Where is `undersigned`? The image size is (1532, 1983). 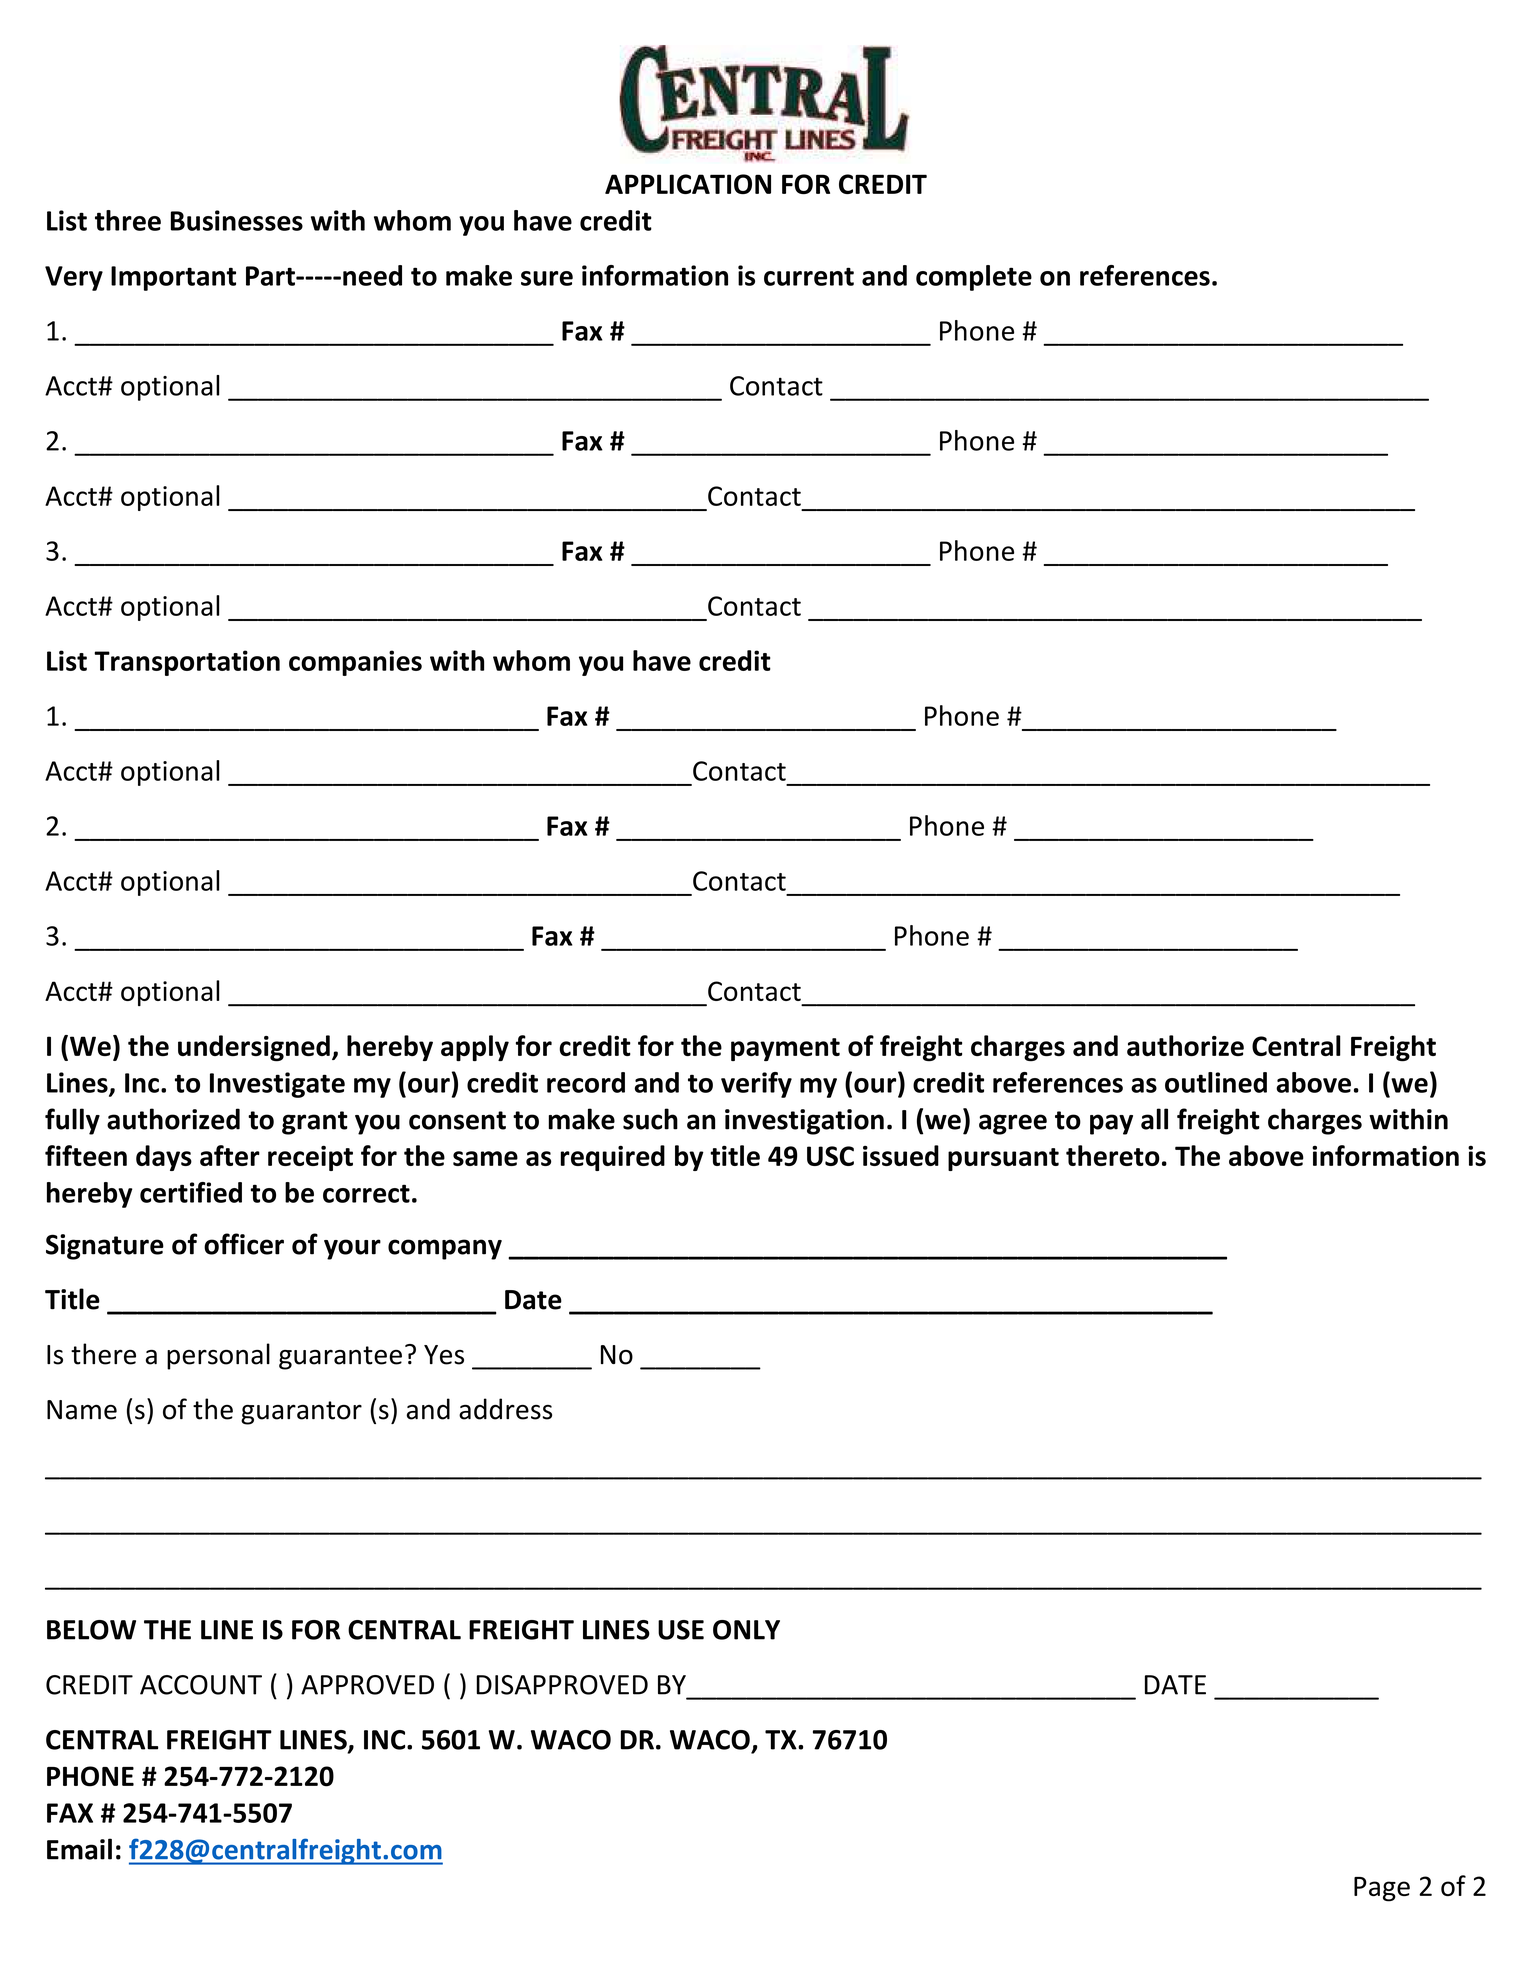 undersigned is located at coordinates (254, 1048).
